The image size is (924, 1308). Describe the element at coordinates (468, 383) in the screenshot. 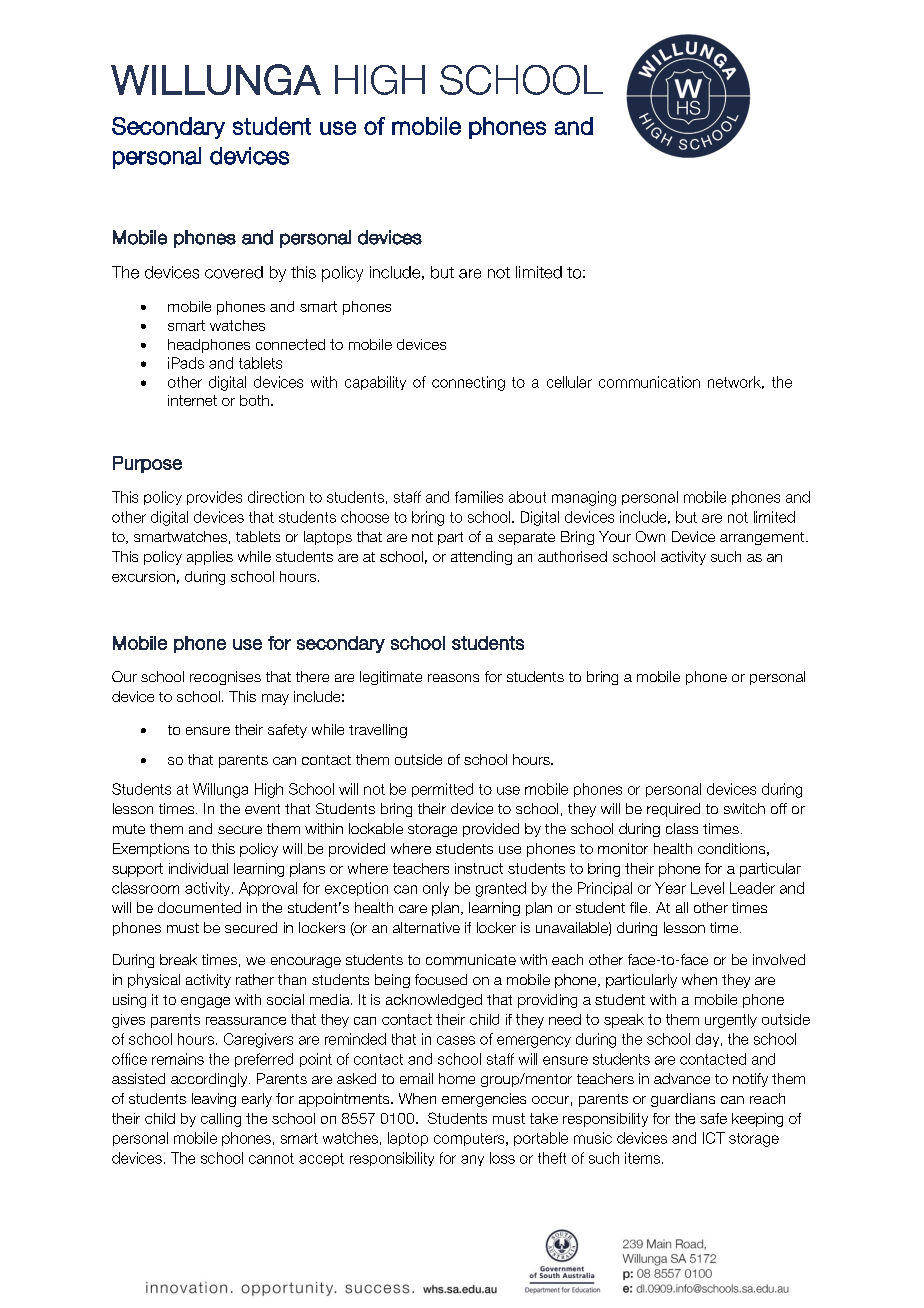

I see `connecting` at that location.
